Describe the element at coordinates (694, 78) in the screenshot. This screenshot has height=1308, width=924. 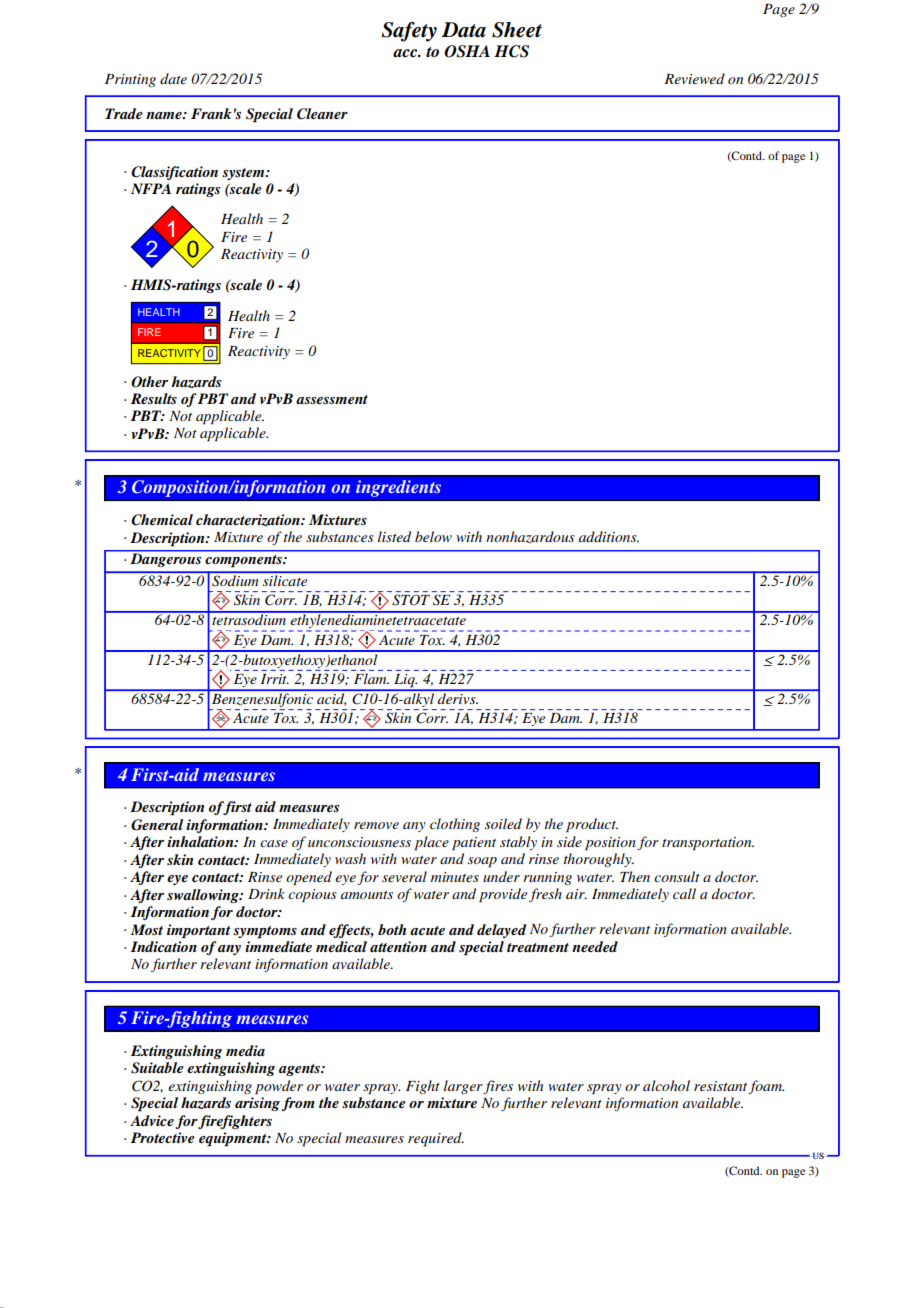
I see `Reviewed` at that location.
